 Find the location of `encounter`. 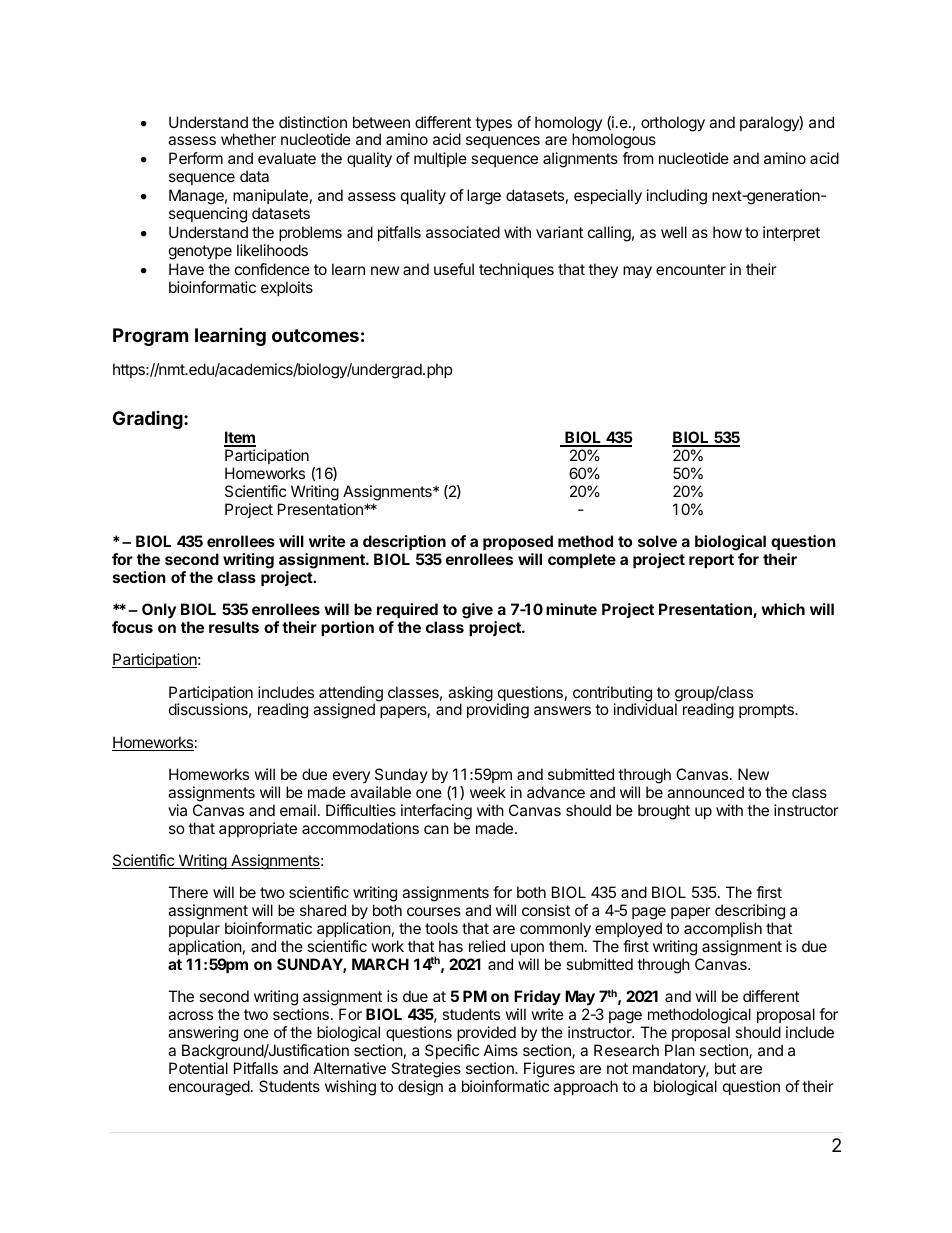

encounter is located at coordinates (691, 269).
